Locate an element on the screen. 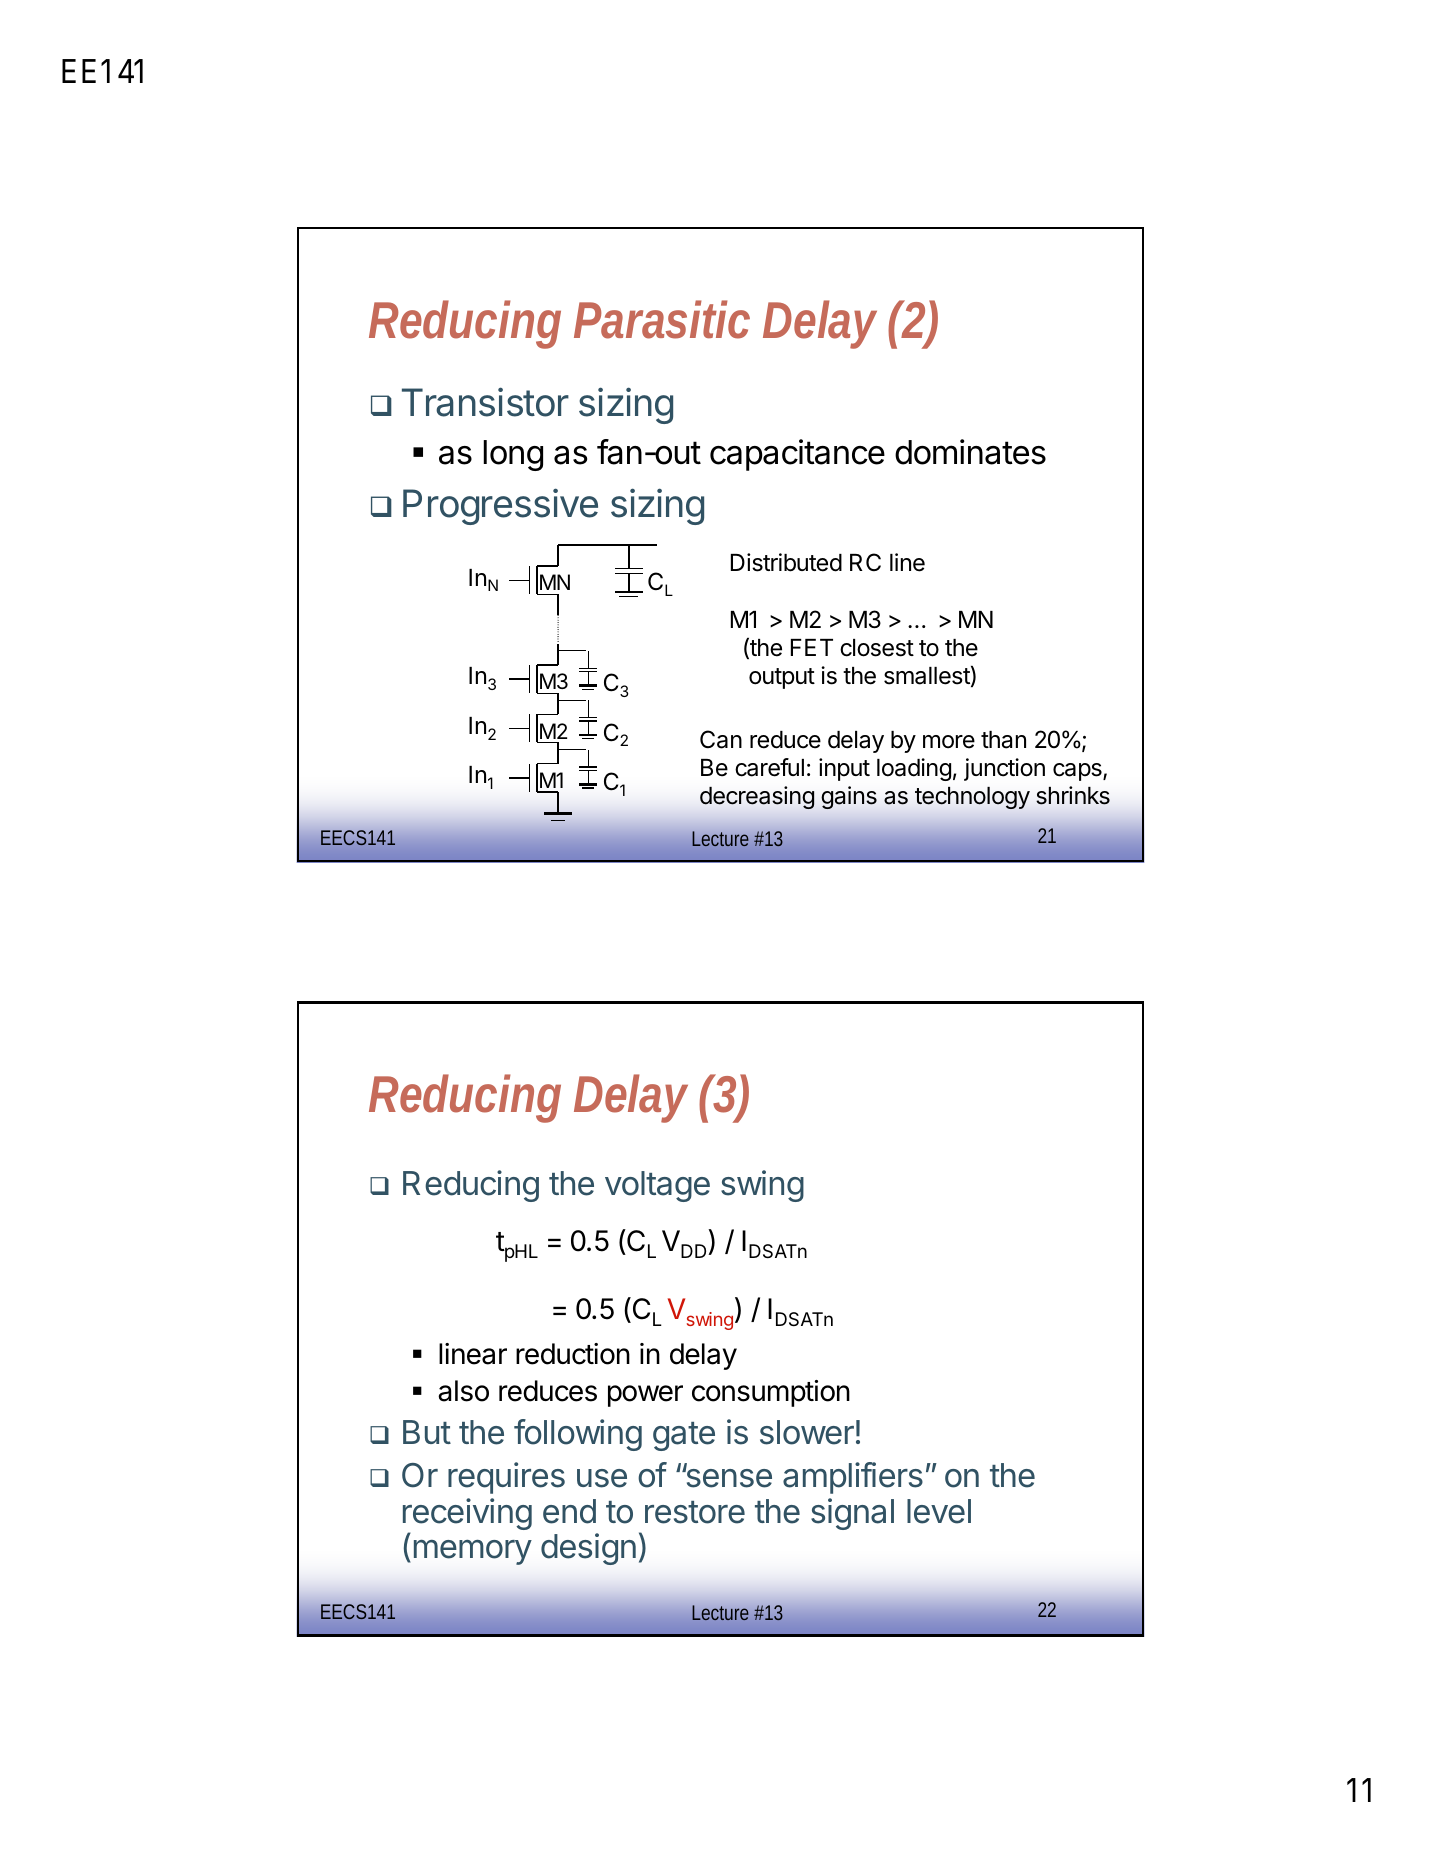 This screenshot has height=1864, width=1441. junction is located at coordinates (1004, 769).
